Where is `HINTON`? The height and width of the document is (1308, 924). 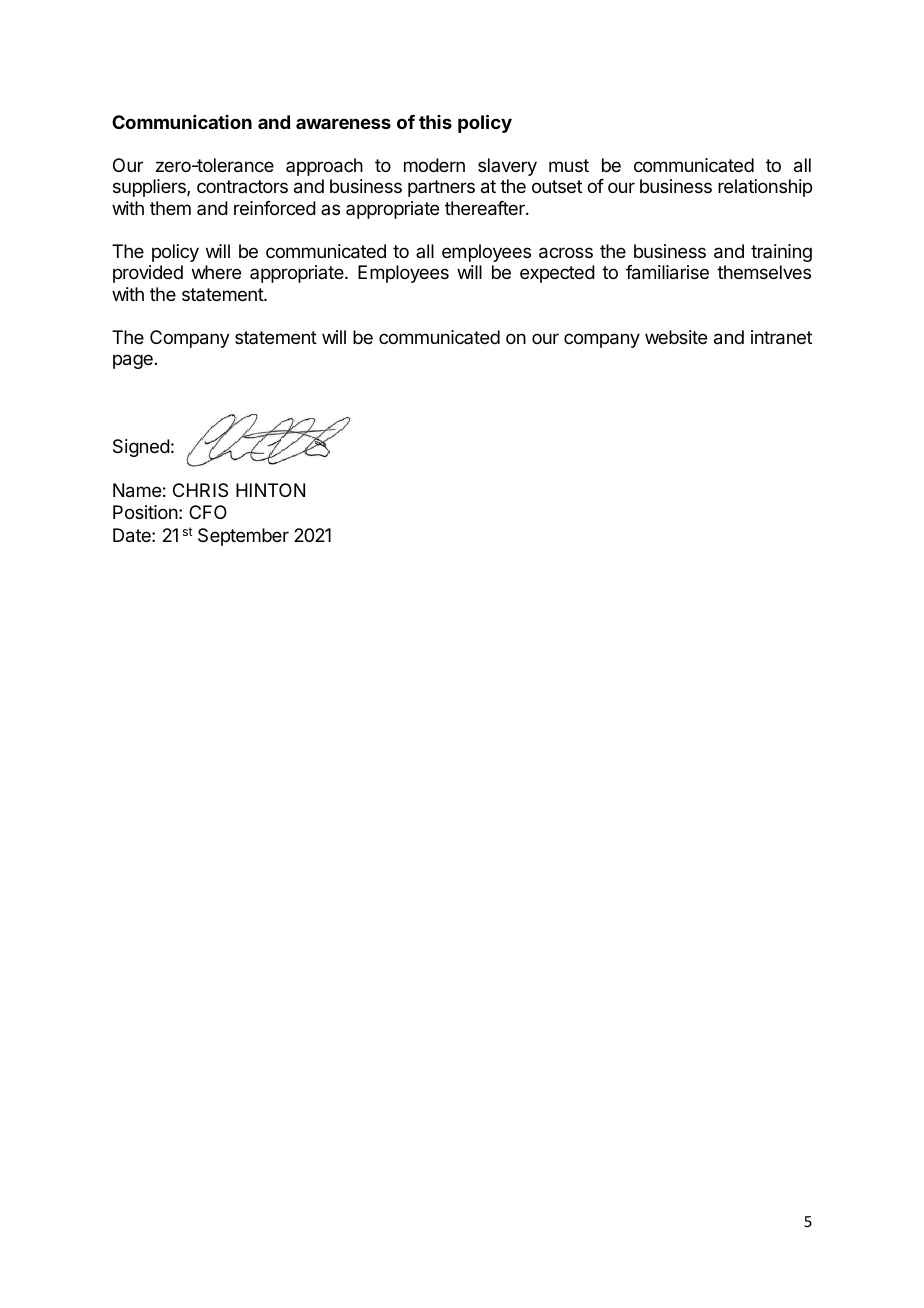
HINTON is located at coordinates (270, 490).
